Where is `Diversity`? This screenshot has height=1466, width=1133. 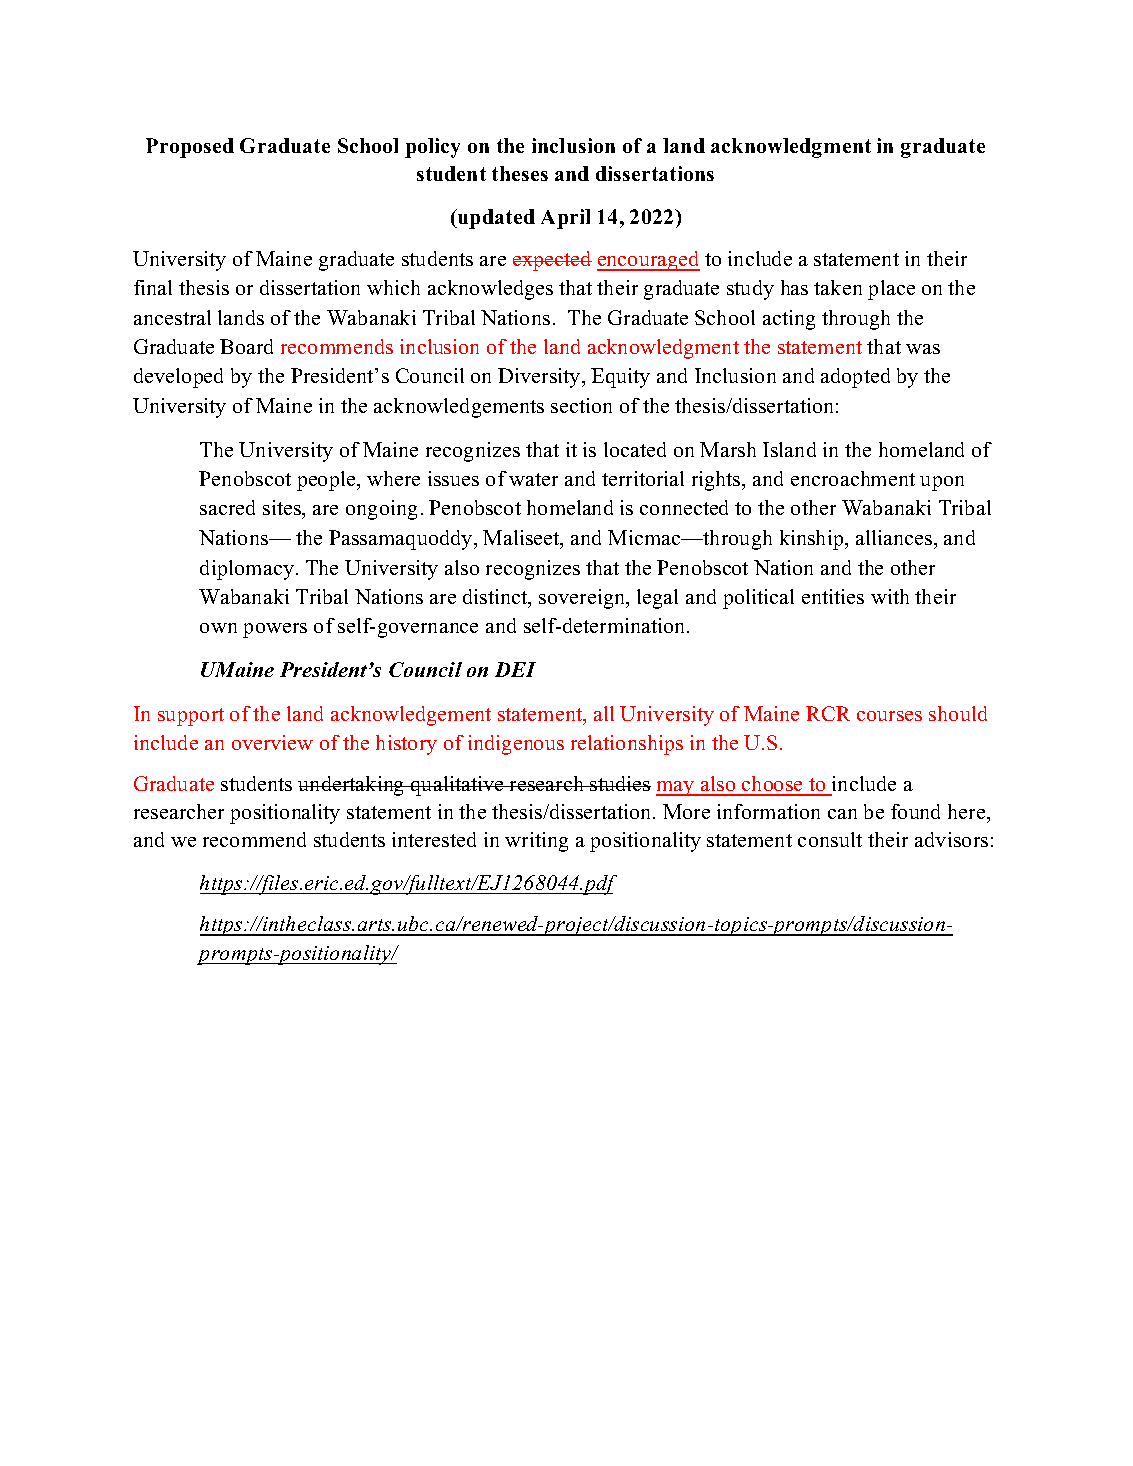 Diversity is located at coordinates (540, 378).
